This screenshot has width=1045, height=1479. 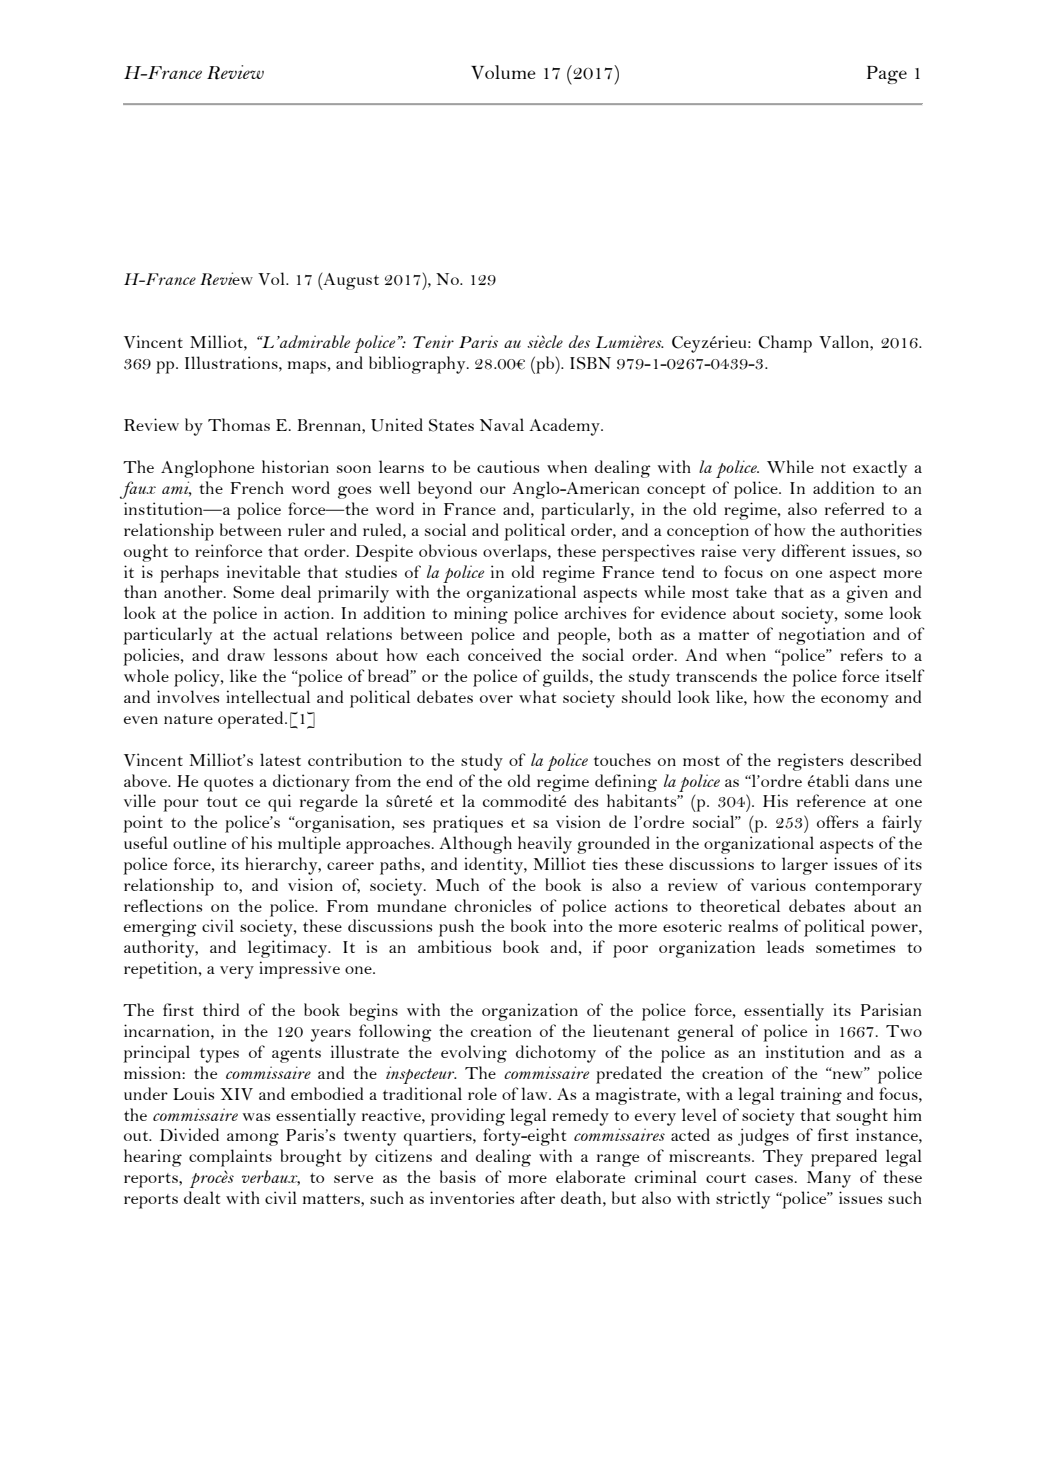 What do you see at coordinates (508, 466) in the screenshot?
I see `cautious` at bounding box center [508, 466].
